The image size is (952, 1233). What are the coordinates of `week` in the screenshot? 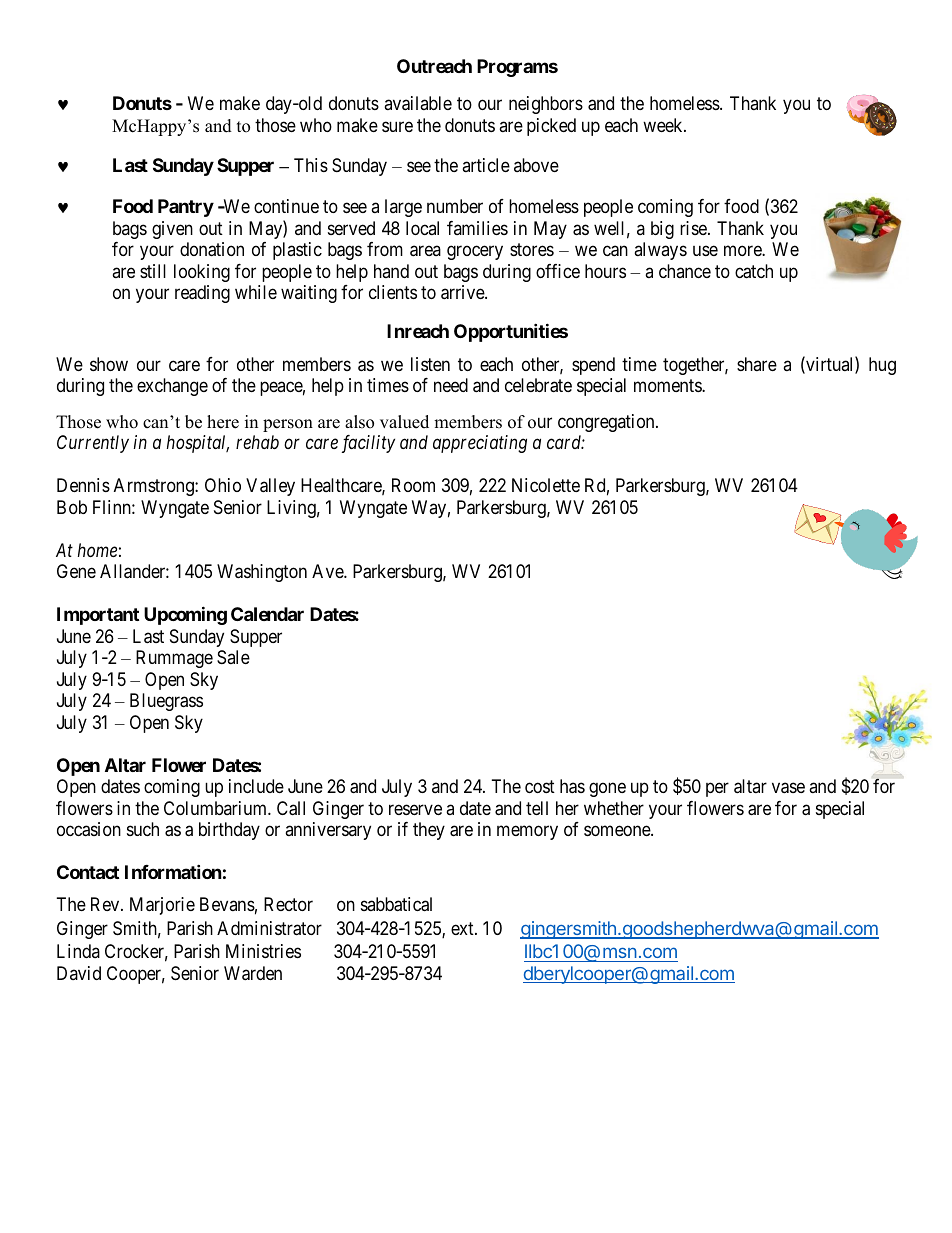 It's located at (664, 125).
